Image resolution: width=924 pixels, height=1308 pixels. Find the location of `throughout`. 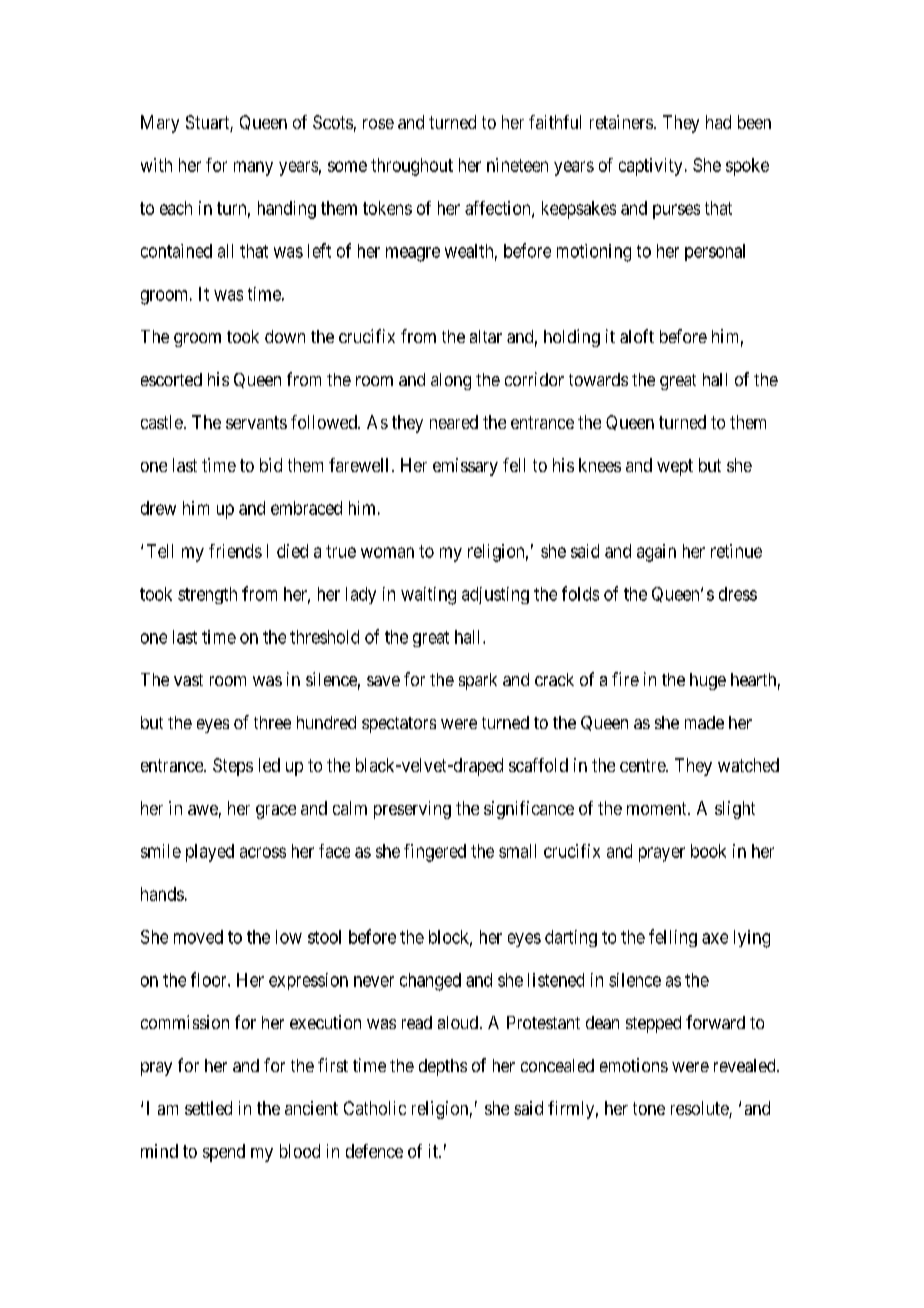

throughout is located at coordinates (412, 167).
